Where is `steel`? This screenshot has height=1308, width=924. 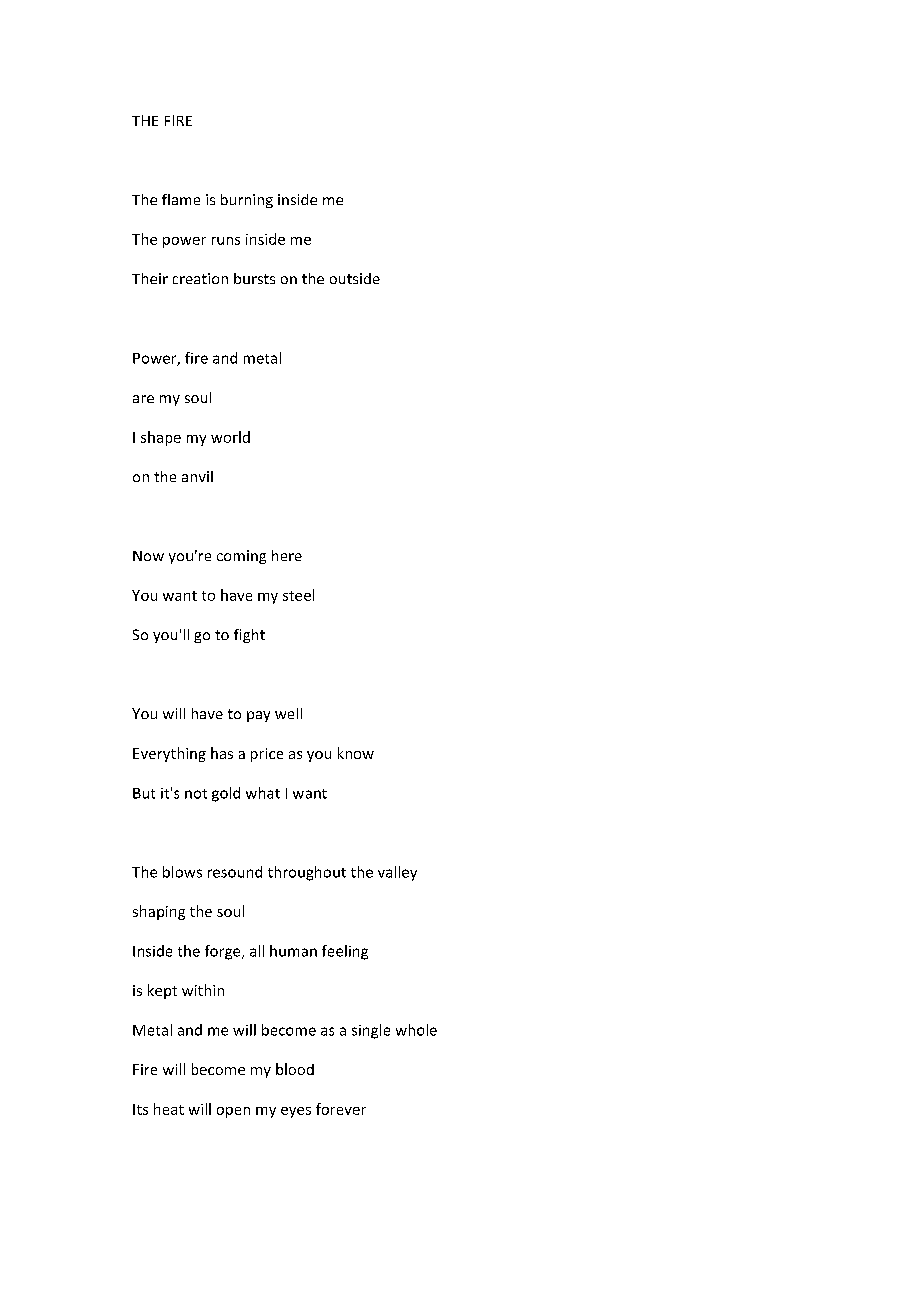
steel is located at coordinates (298, 595).
